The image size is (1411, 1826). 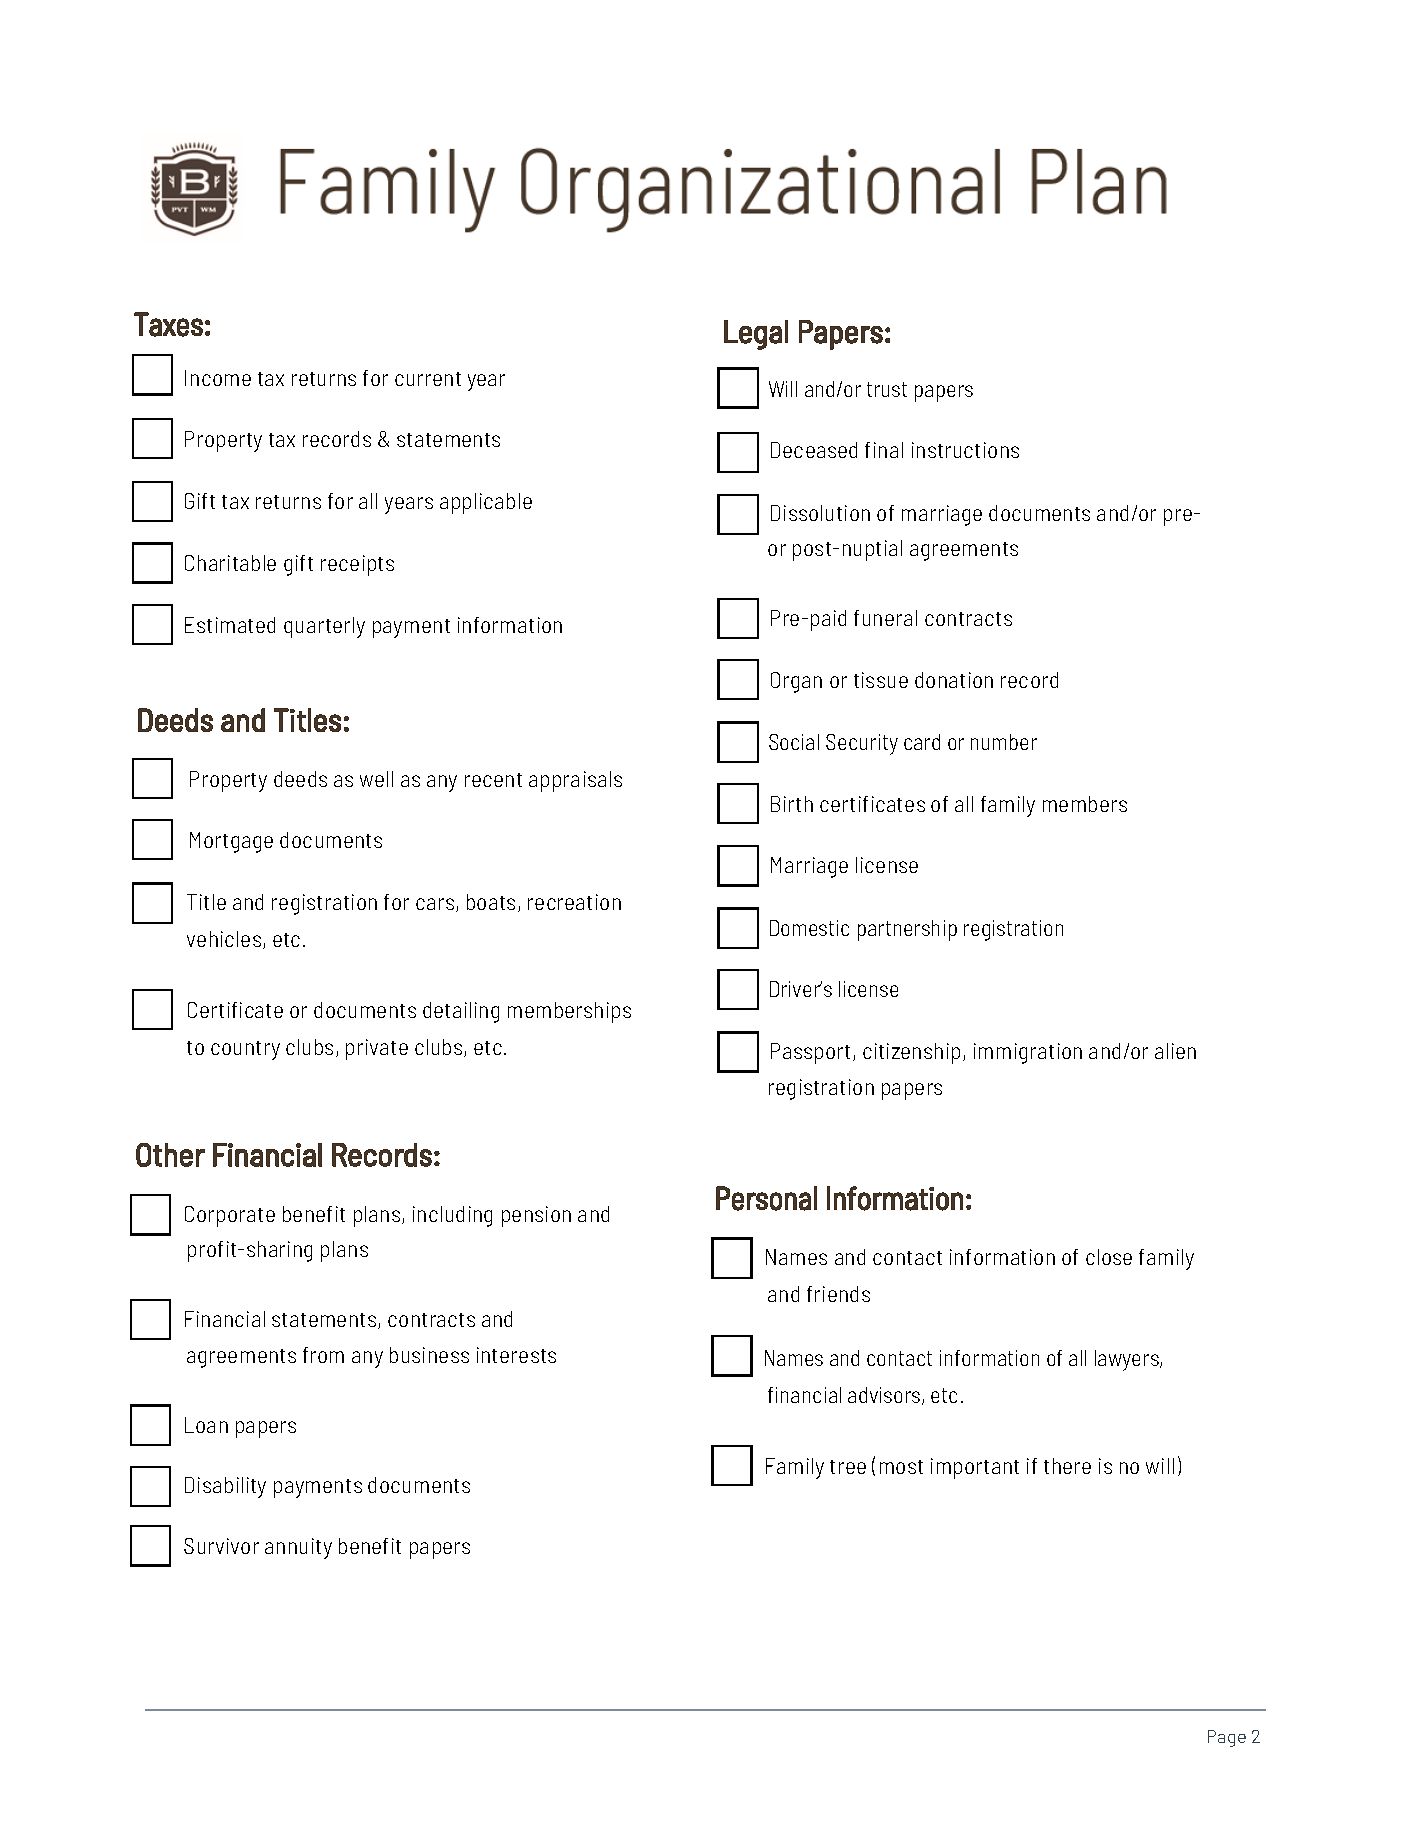 I want to click on number, so click(x=1004, y=742).
